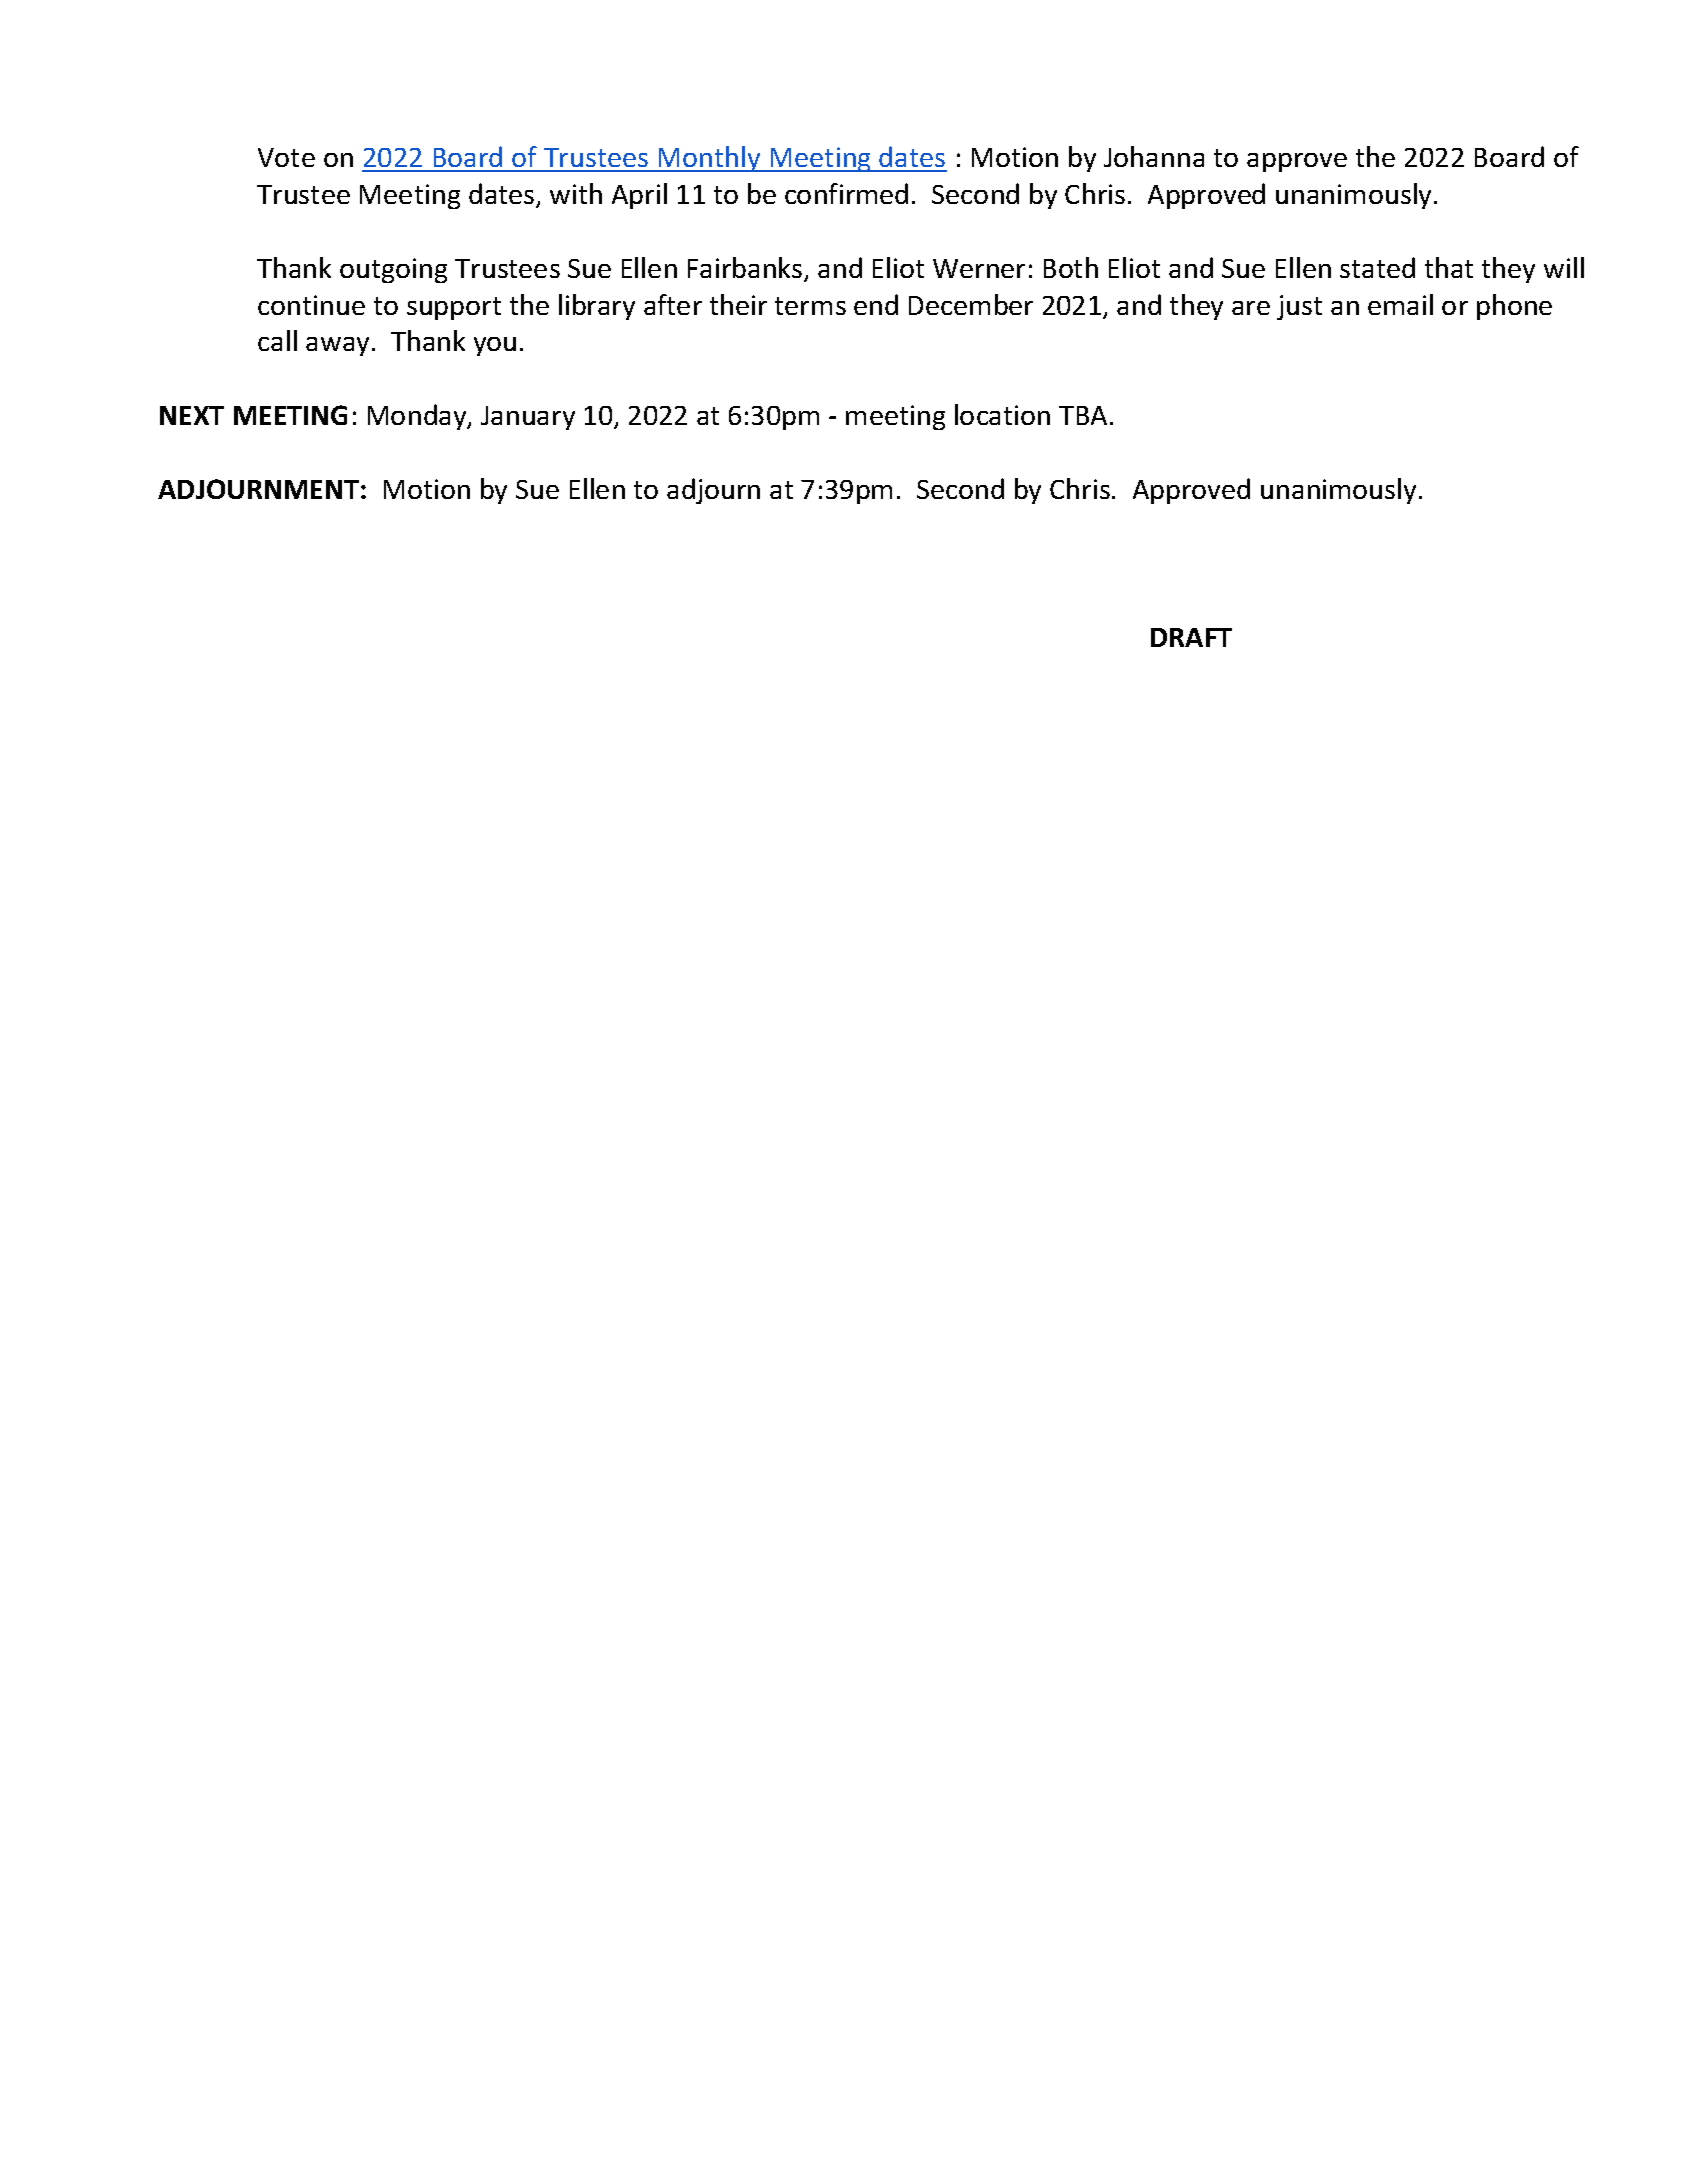  What do you see at coordinates (528, 418) in the image?
I see `January` at bounding box center [528, 418].
